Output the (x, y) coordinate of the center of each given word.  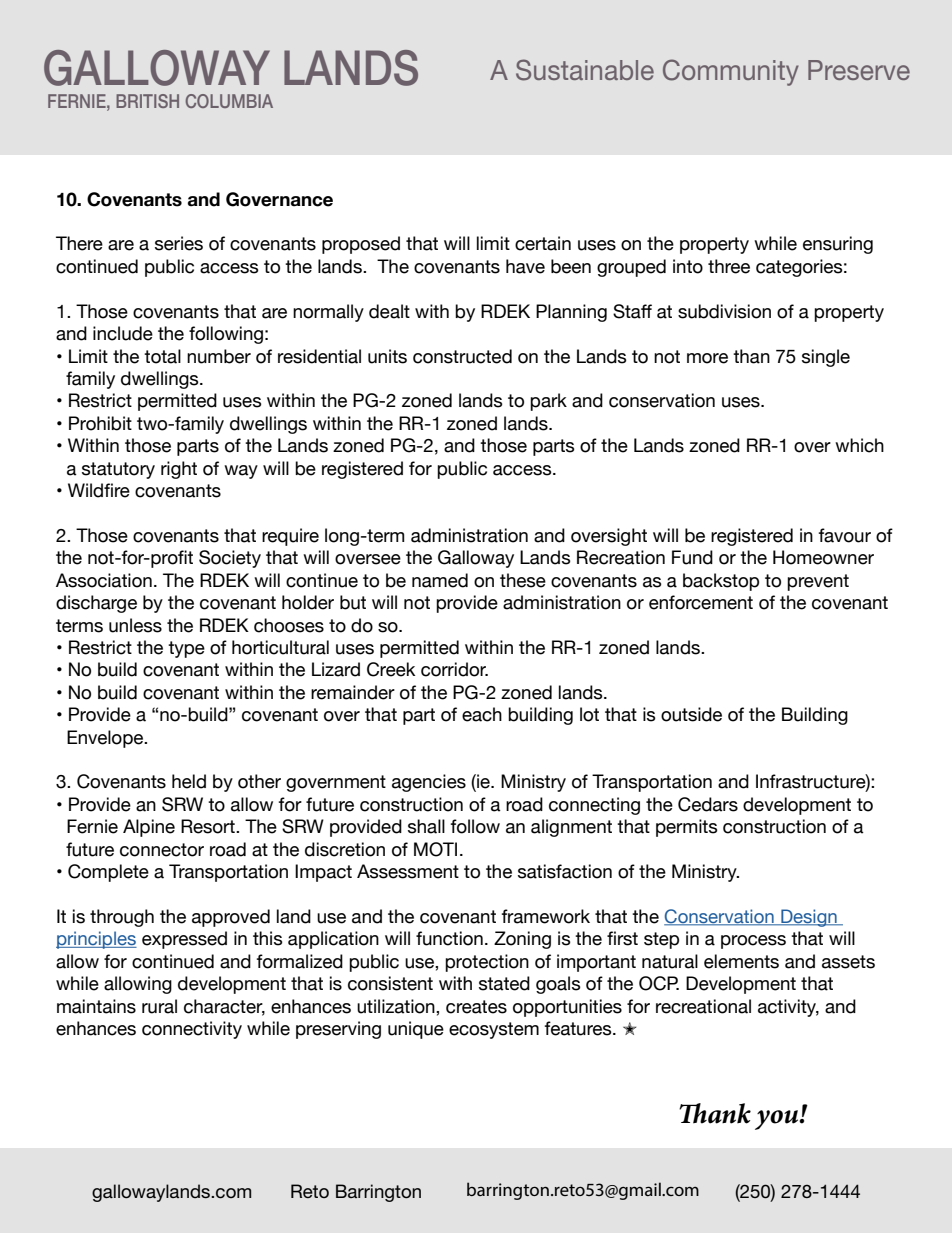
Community (731, 72)
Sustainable (585, 70)
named (440, 580)
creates (476, 1007)
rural (159, 1006)
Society (230, 559)
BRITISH (147, 101)
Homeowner (823, 557)
